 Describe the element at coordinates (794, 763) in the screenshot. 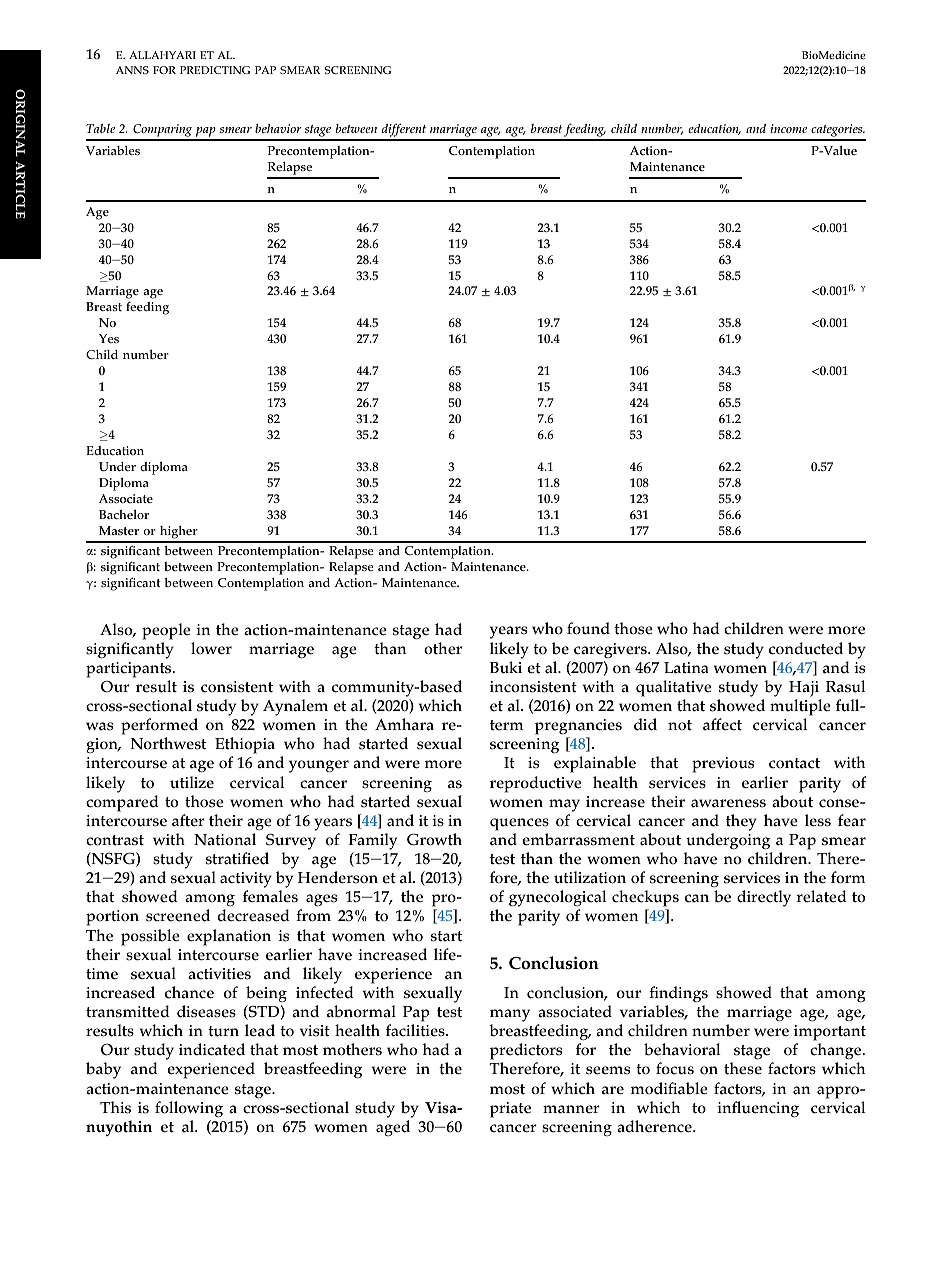

I see `contact` at that location.
